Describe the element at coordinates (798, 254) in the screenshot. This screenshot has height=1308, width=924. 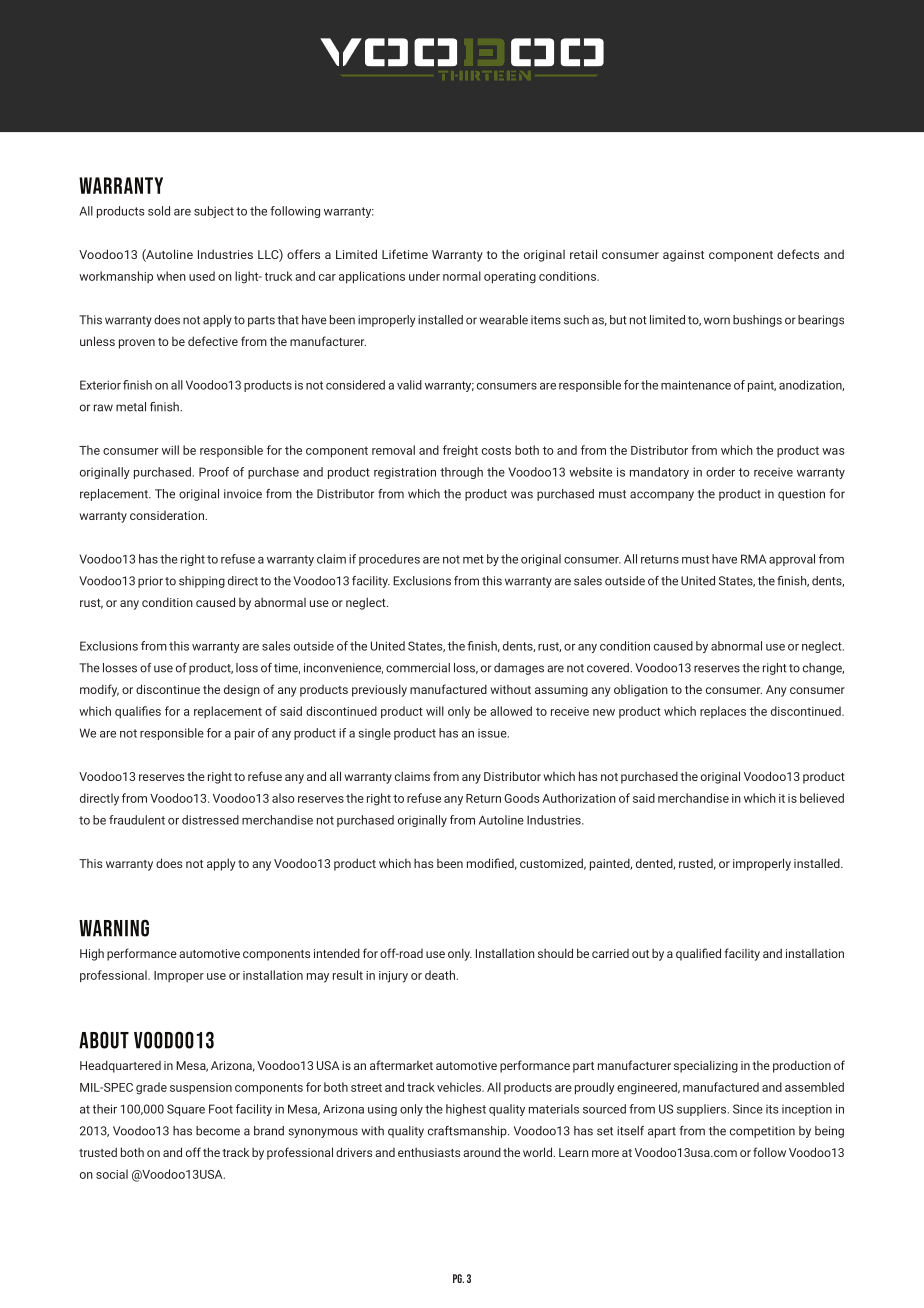
I see `defects` at that location.
